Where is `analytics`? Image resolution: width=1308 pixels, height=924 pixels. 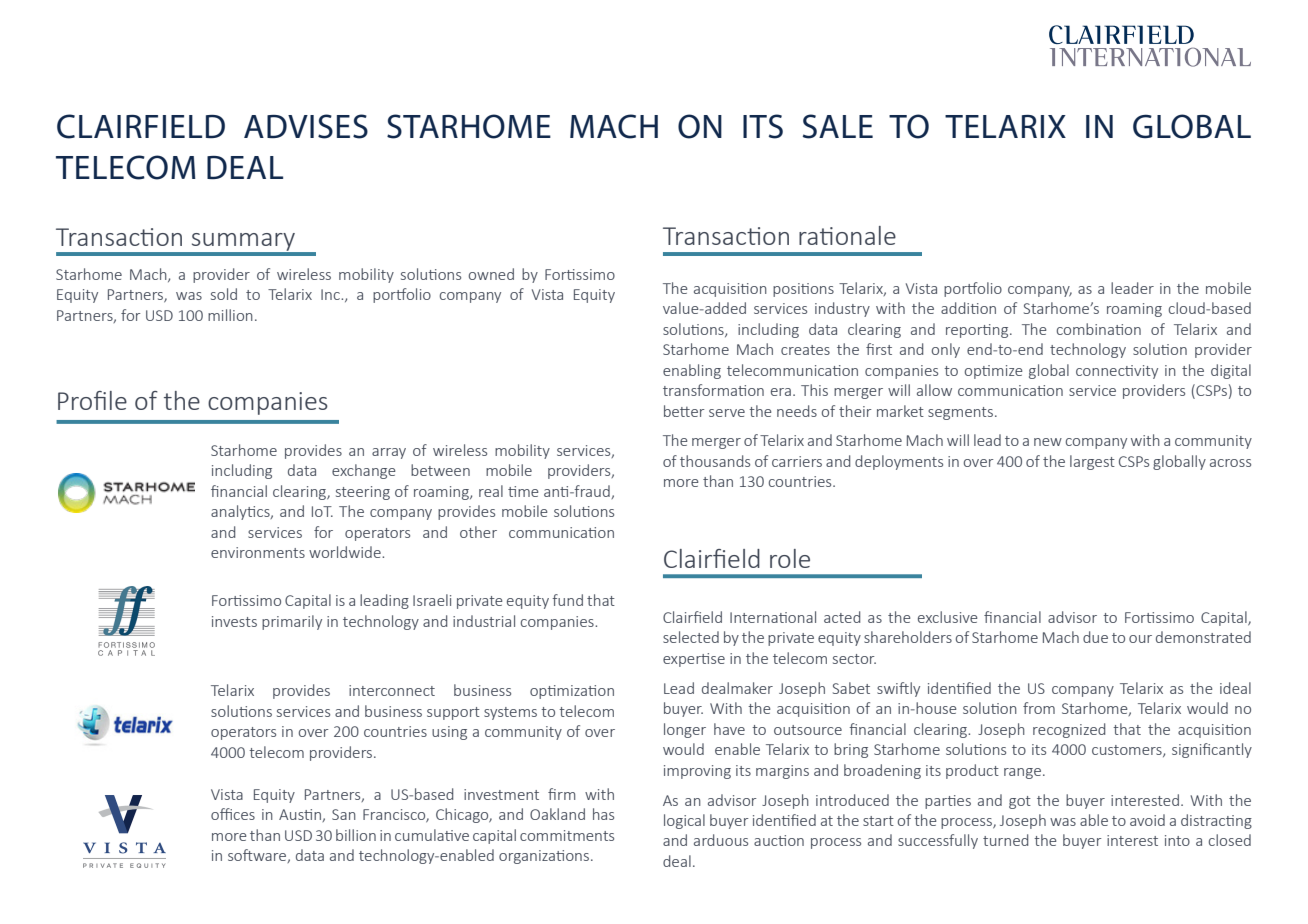 analytics is located at coordinates (241, 512).
